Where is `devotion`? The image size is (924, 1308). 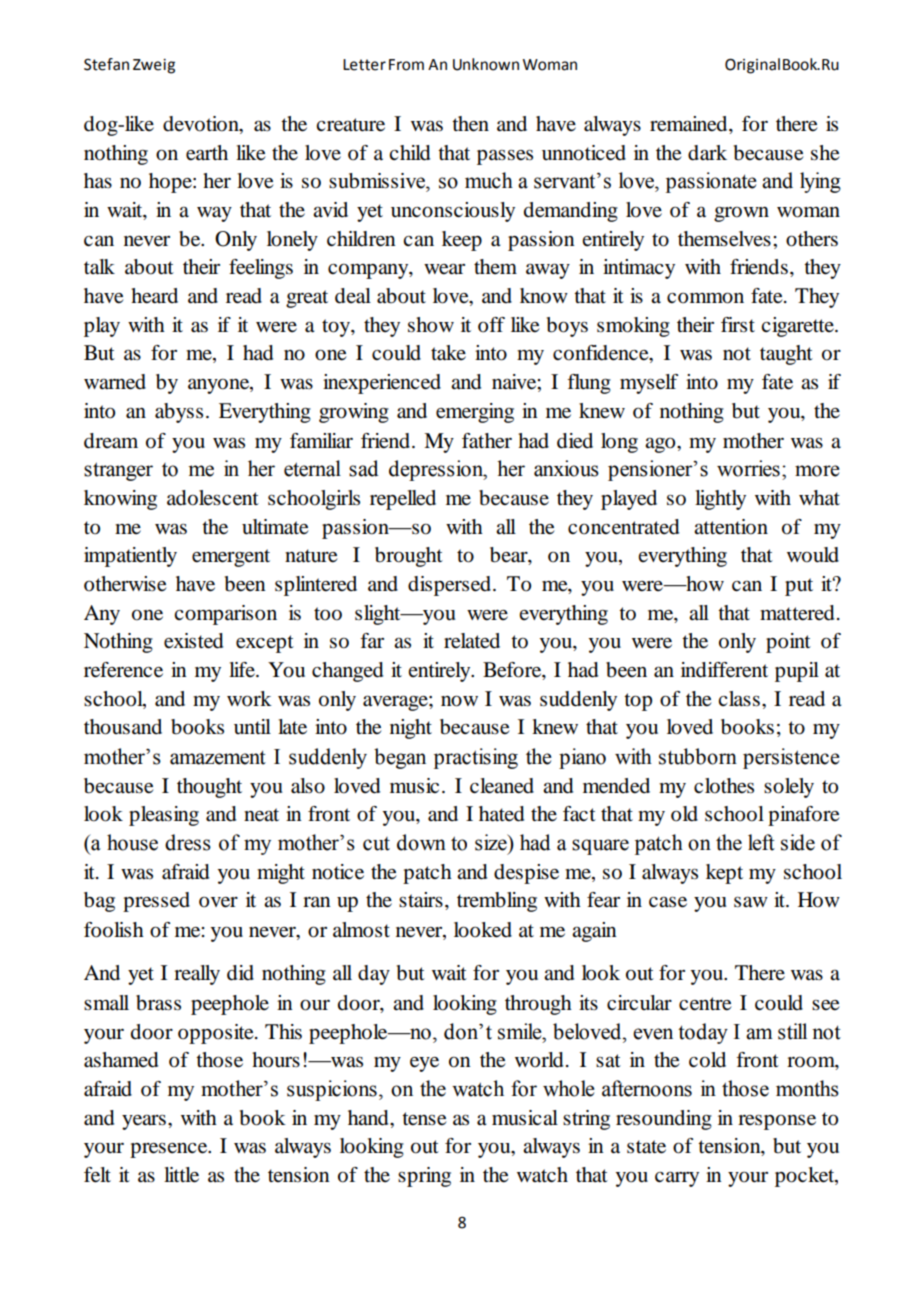
devotion is located at coordinates (202, 124).
